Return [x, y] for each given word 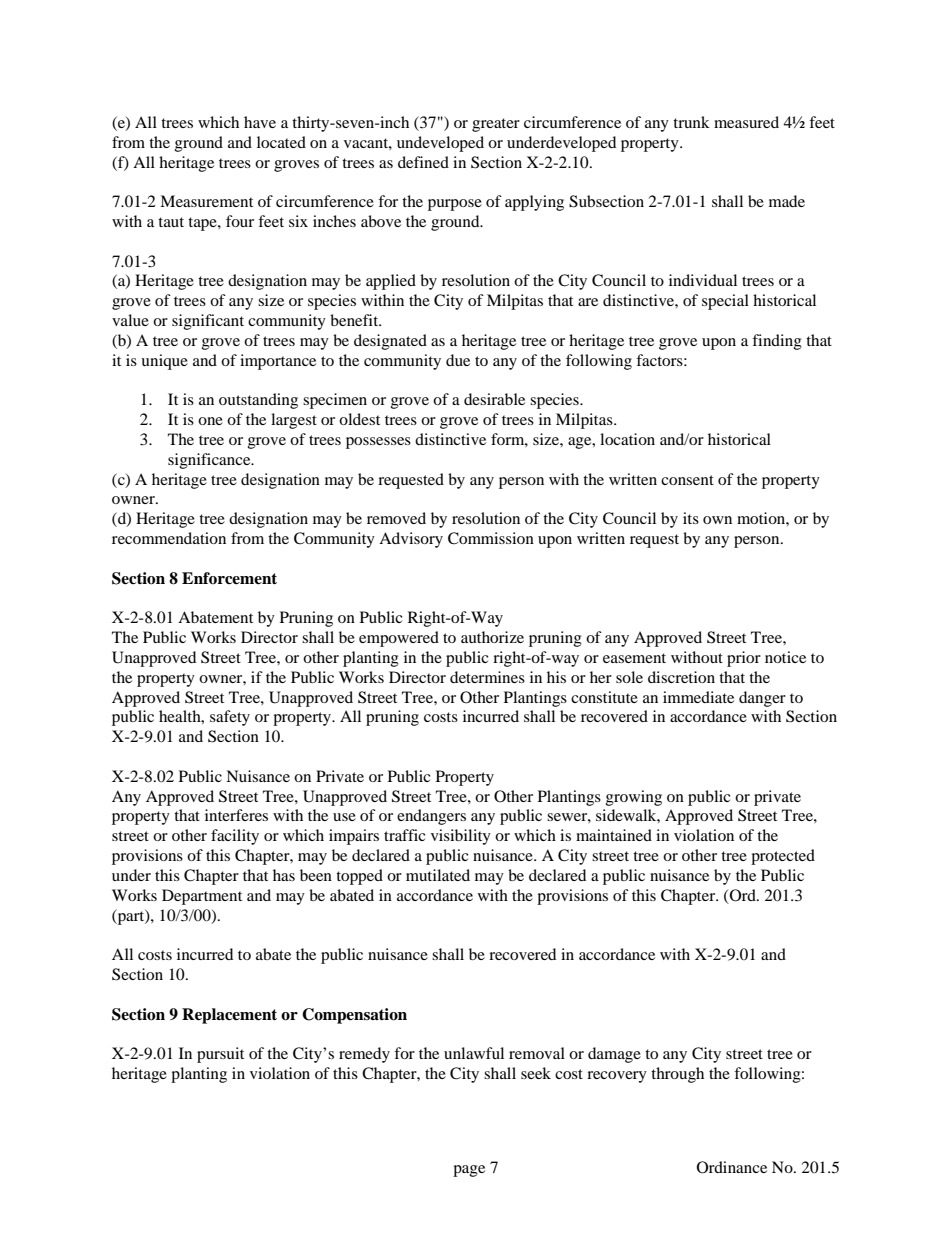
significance [210, 461]
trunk [691, 122]
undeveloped [440, 144]
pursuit [220, 1055]
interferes [236, 815]
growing [634, 798]
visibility [461, 837]
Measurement [206, 201]
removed [396, 518]
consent [687, 480]
